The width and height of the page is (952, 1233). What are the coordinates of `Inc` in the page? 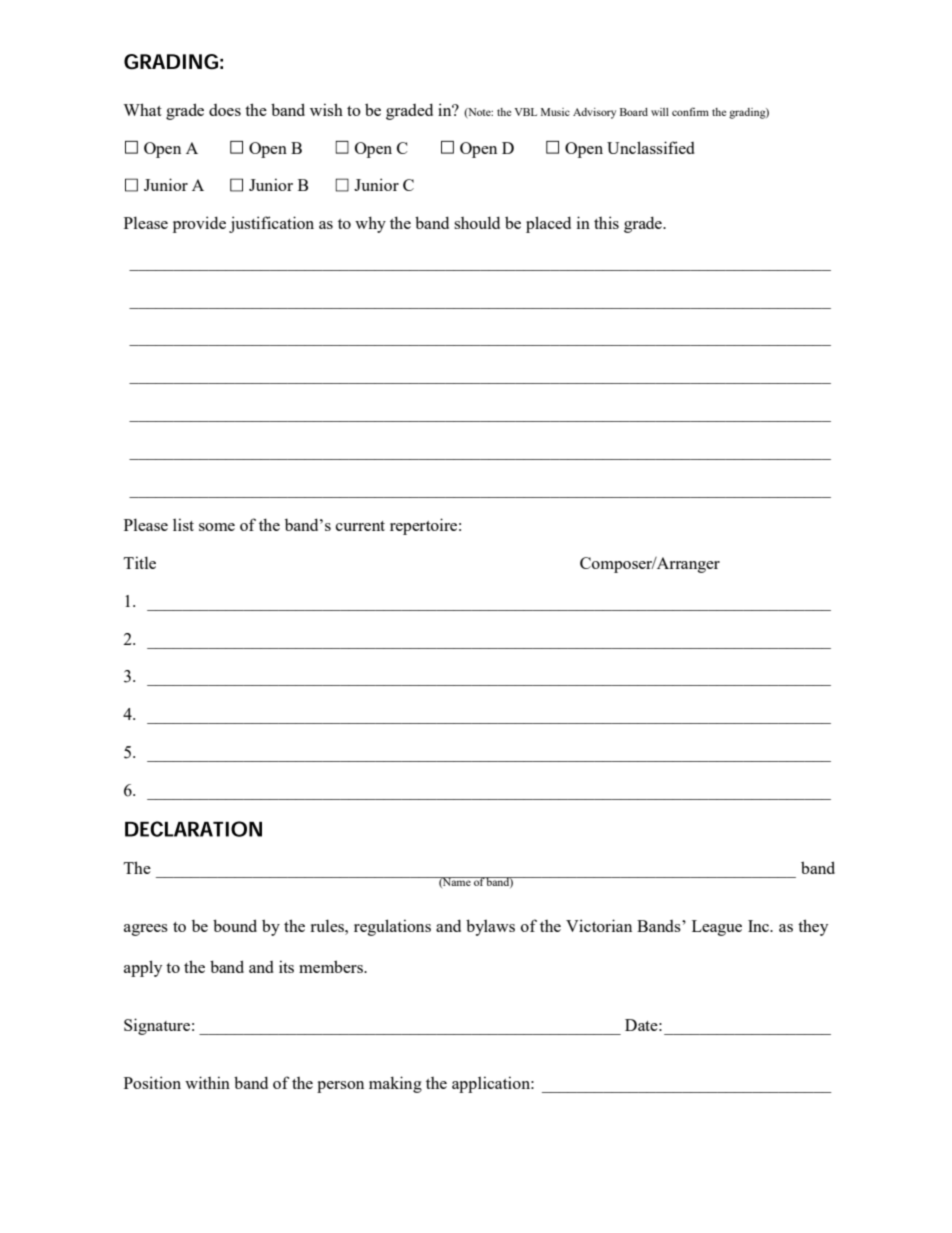 It's located at (760, 926).
